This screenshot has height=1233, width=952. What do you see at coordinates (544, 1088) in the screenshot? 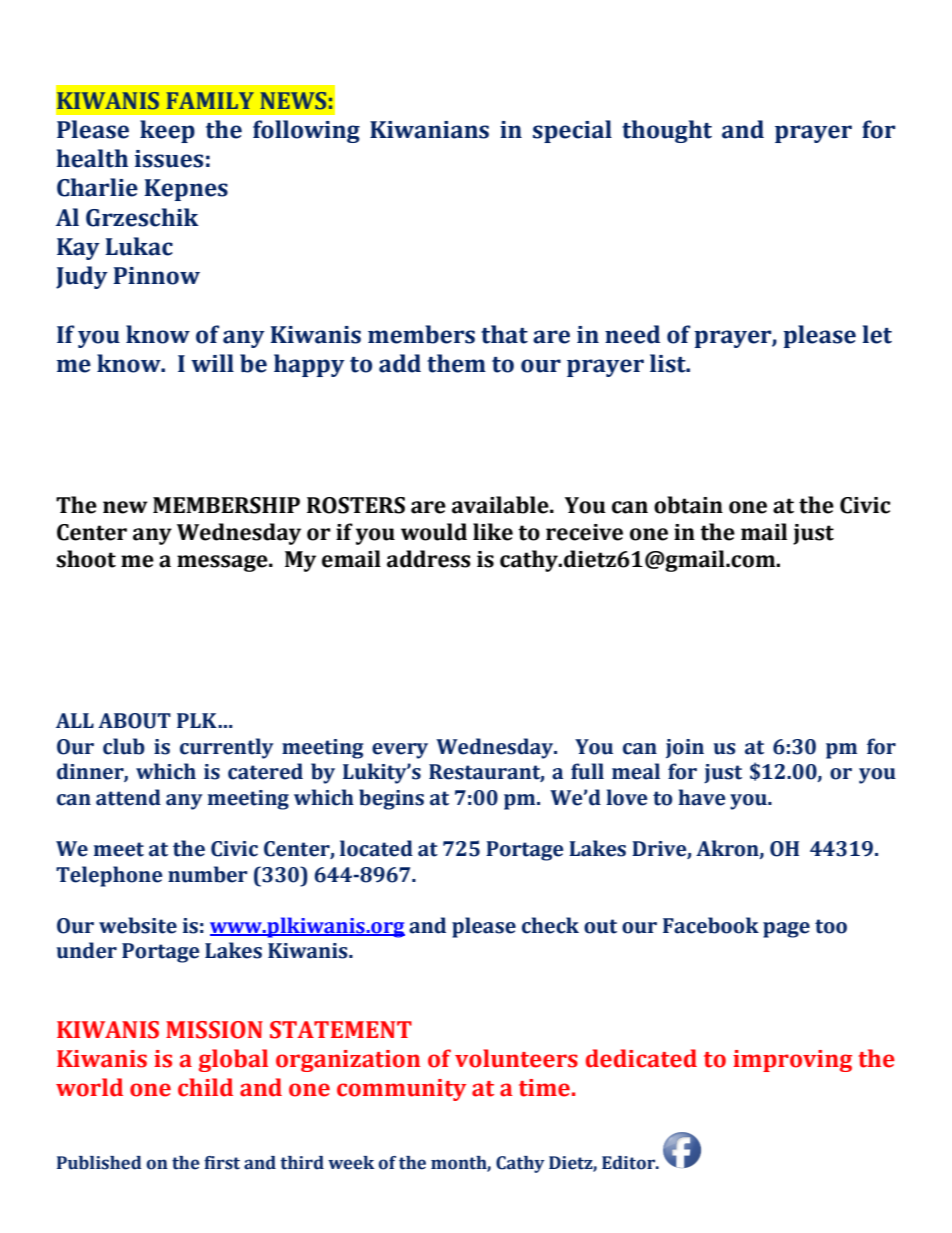
I see `time` at bounding box center [544, 1088].
